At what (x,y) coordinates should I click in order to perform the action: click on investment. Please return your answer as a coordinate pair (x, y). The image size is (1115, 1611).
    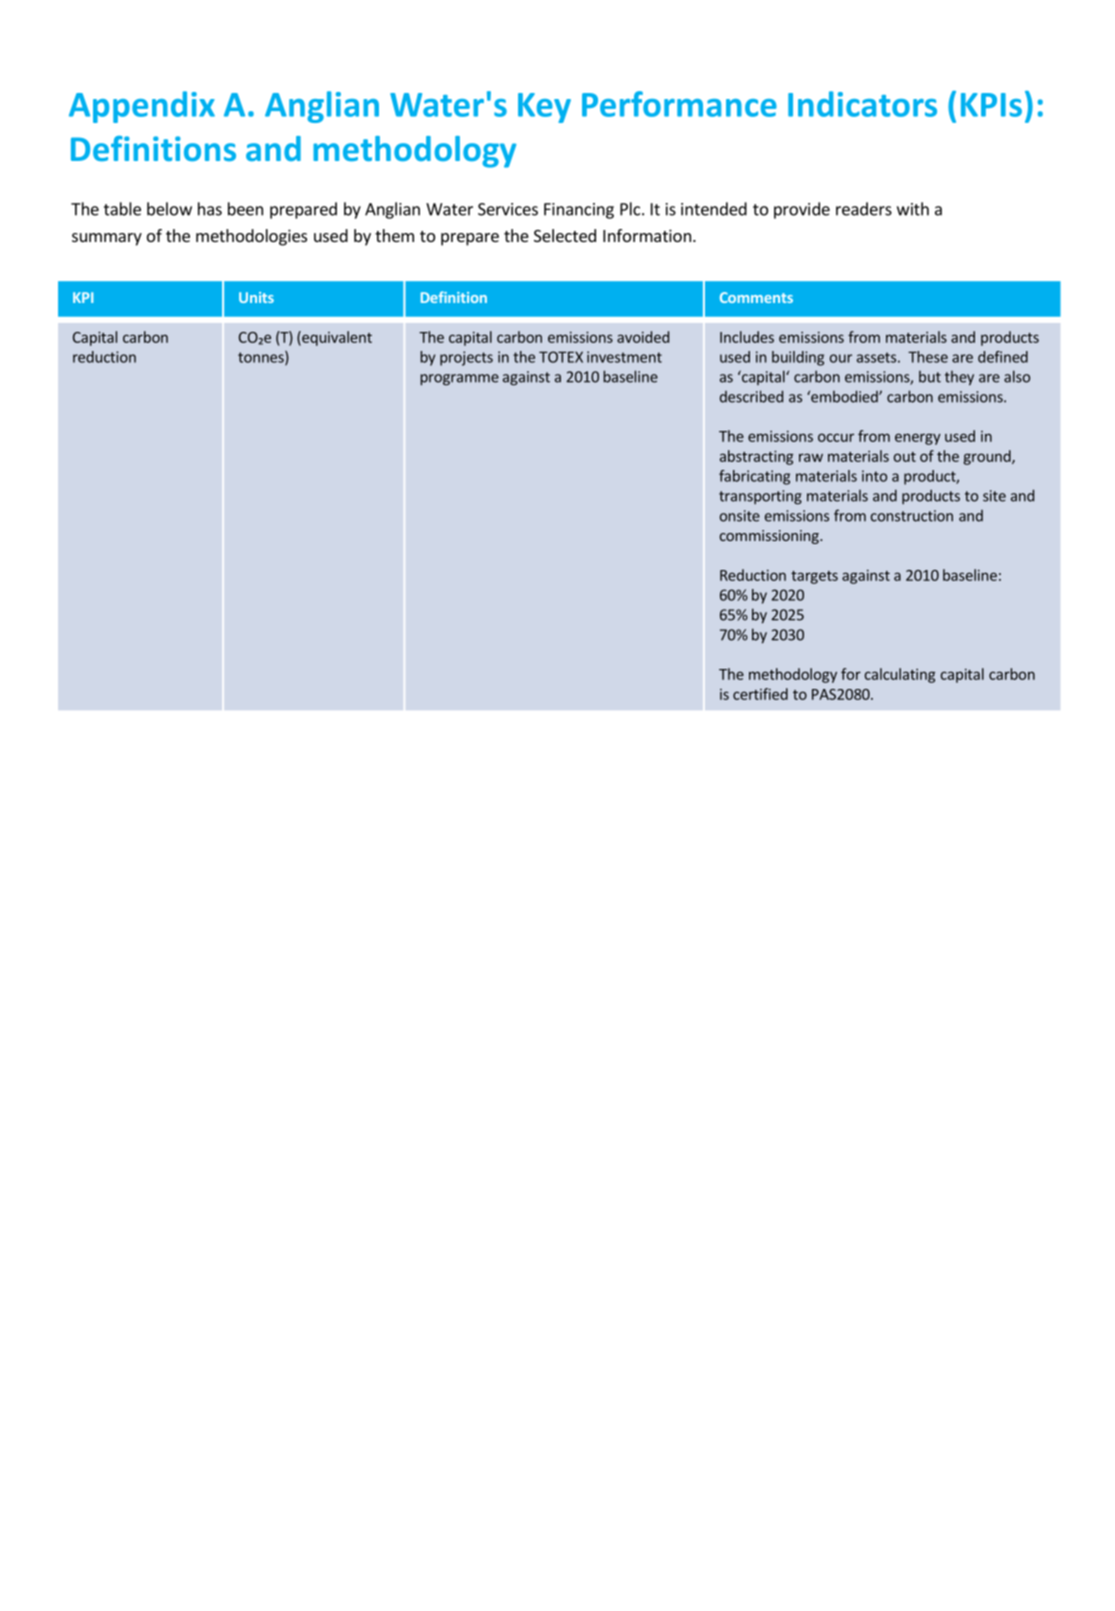
    Looking at the image, I should click on (624, 357).
